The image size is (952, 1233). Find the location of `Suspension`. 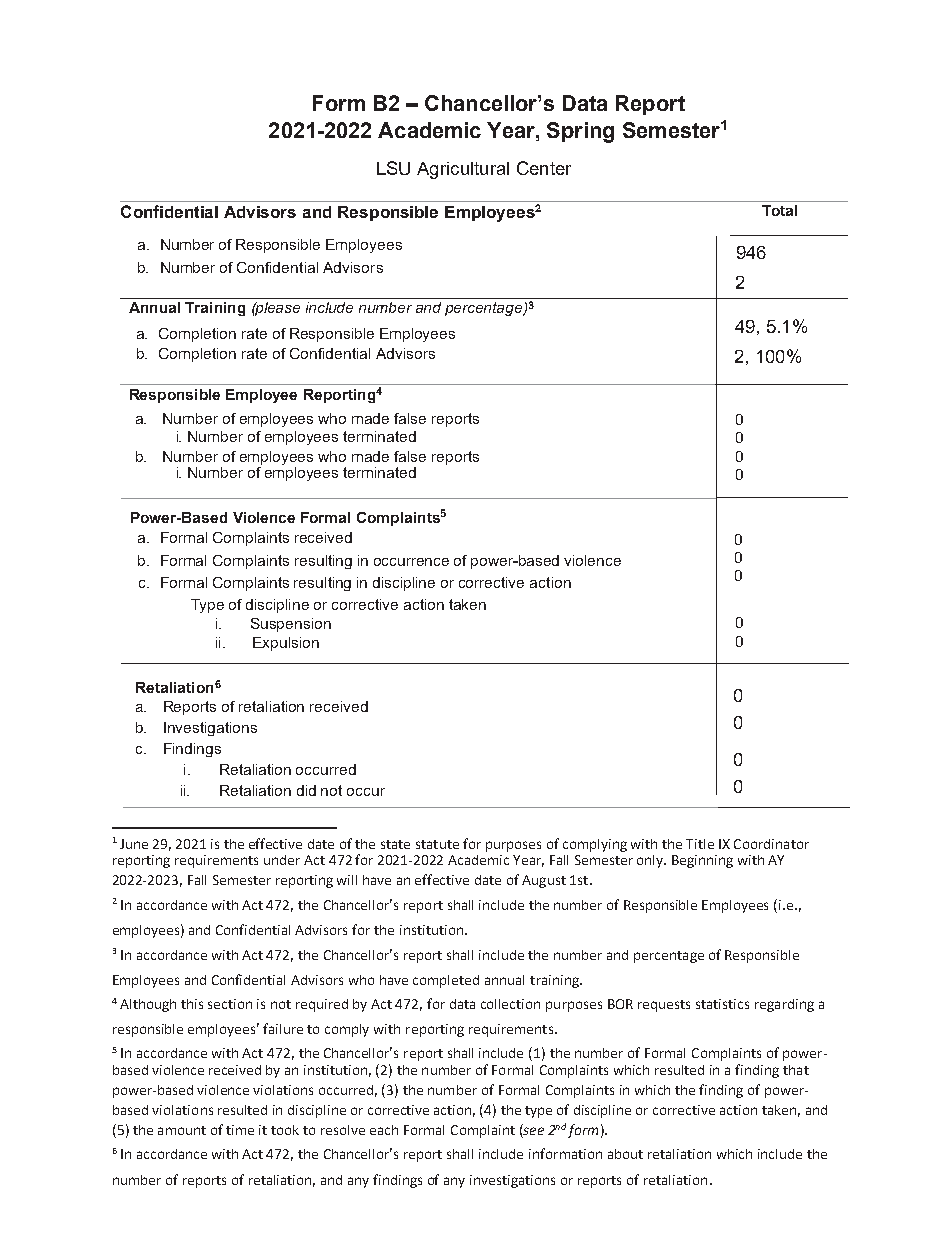

Suspension is located at coordinates (291, 625).
